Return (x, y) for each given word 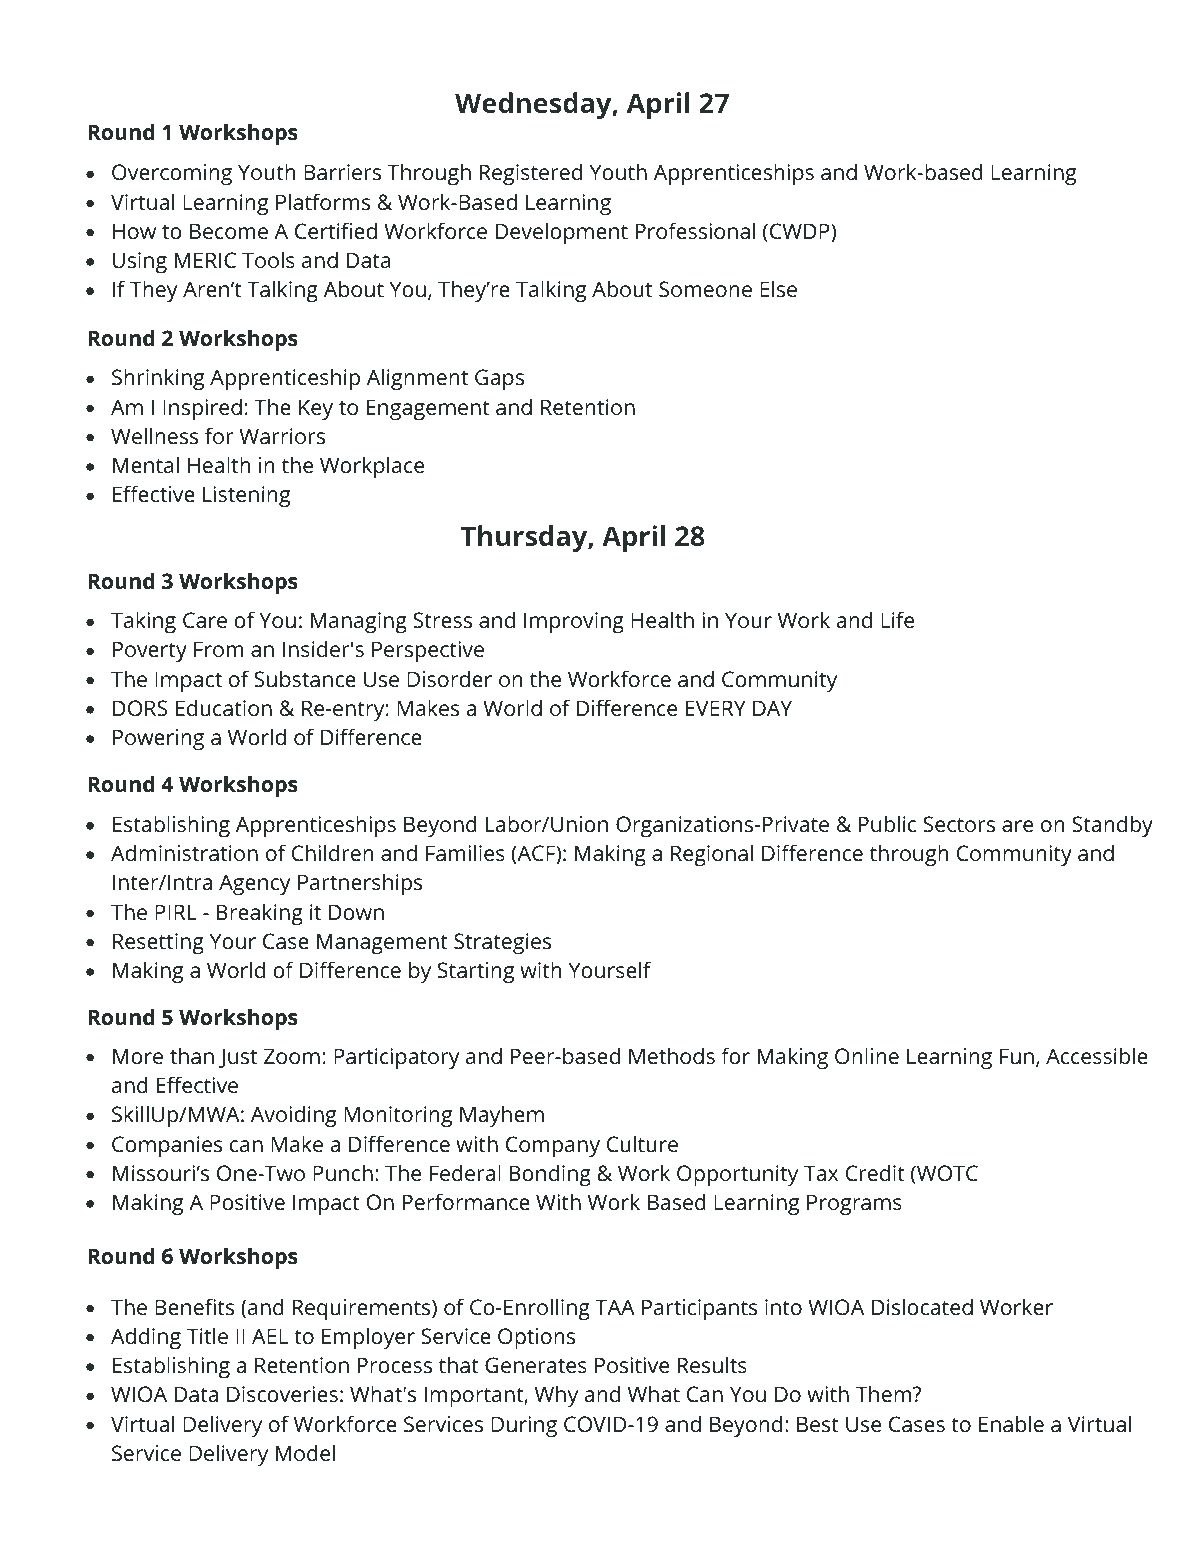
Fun (1017, 1056)
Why (556, 1396)
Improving (574, 622)
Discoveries (282, 1394)
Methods (672, 1055)
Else (778, 288)
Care (205, 620)
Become (229, 231)
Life (897, 619)
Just (238, 1058)
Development (562, 233)
